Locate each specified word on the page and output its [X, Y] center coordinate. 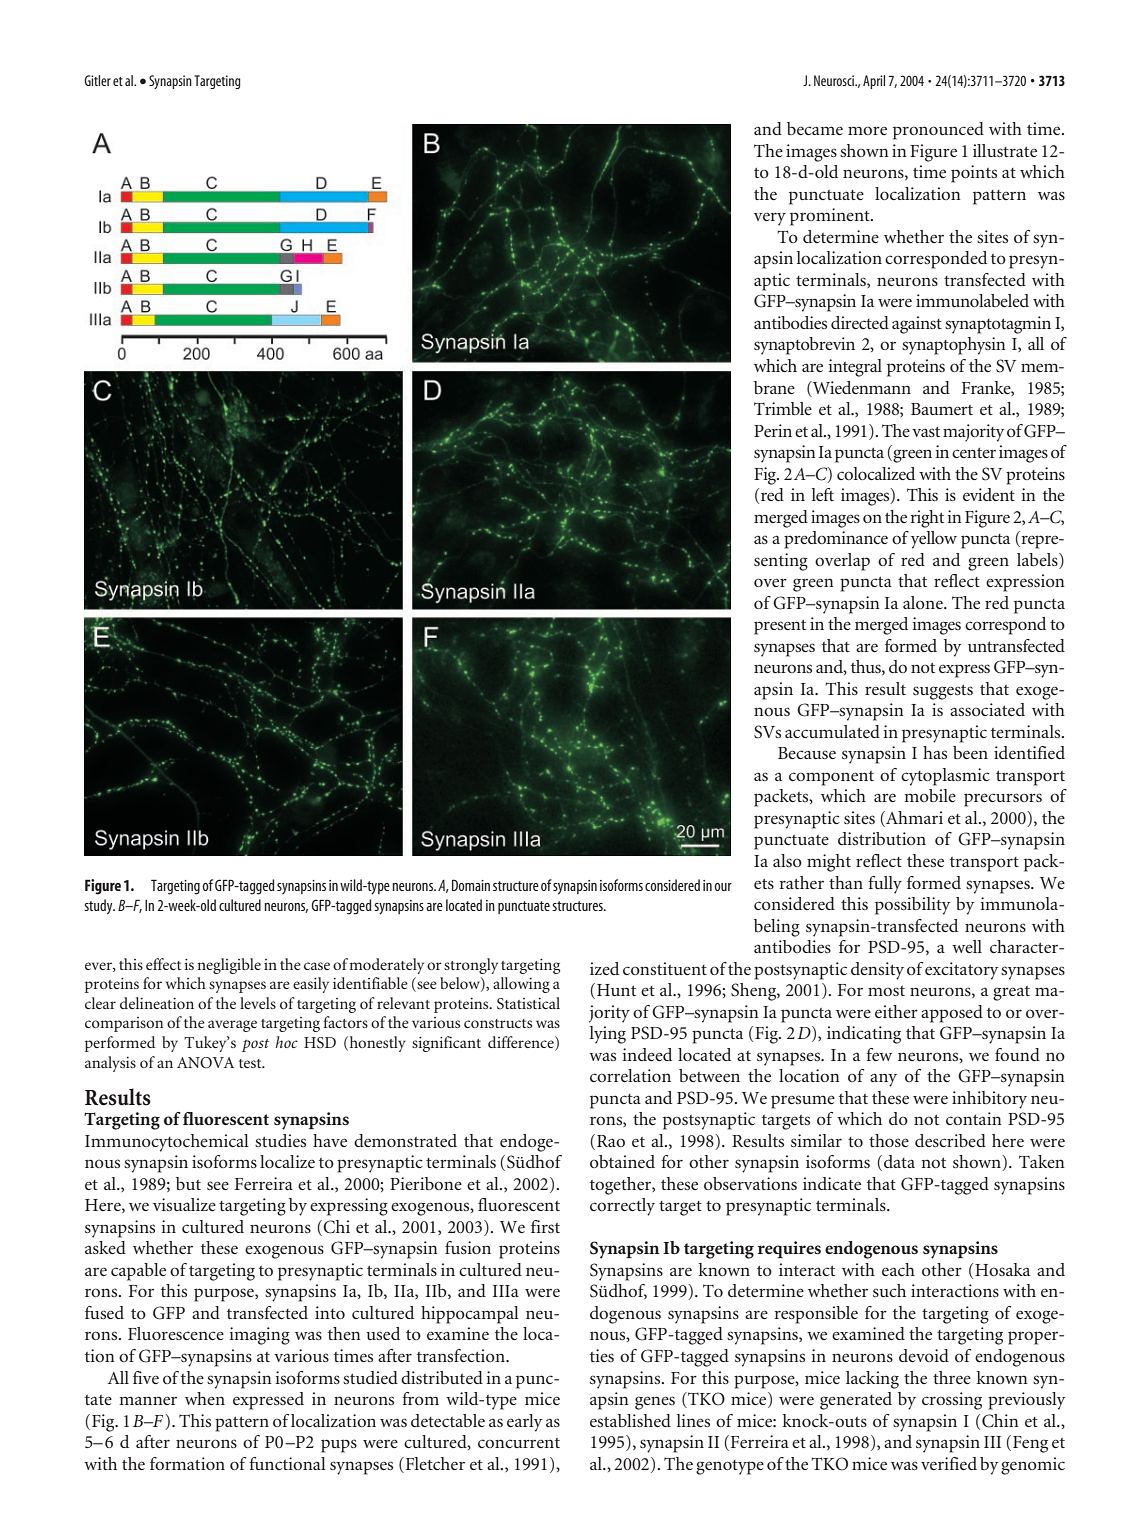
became [815, 128]
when [205, 1398]
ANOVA [205, 1063]
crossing [952, 1401]
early [524, 1423]
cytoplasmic [945, 777]
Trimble [783, 408]
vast [926, 432]
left [823, 494]
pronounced [938, 131]
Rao [611, 1141]
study [99, 907]
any [883, 1080]
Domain [471, 885]
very [770, 219]
